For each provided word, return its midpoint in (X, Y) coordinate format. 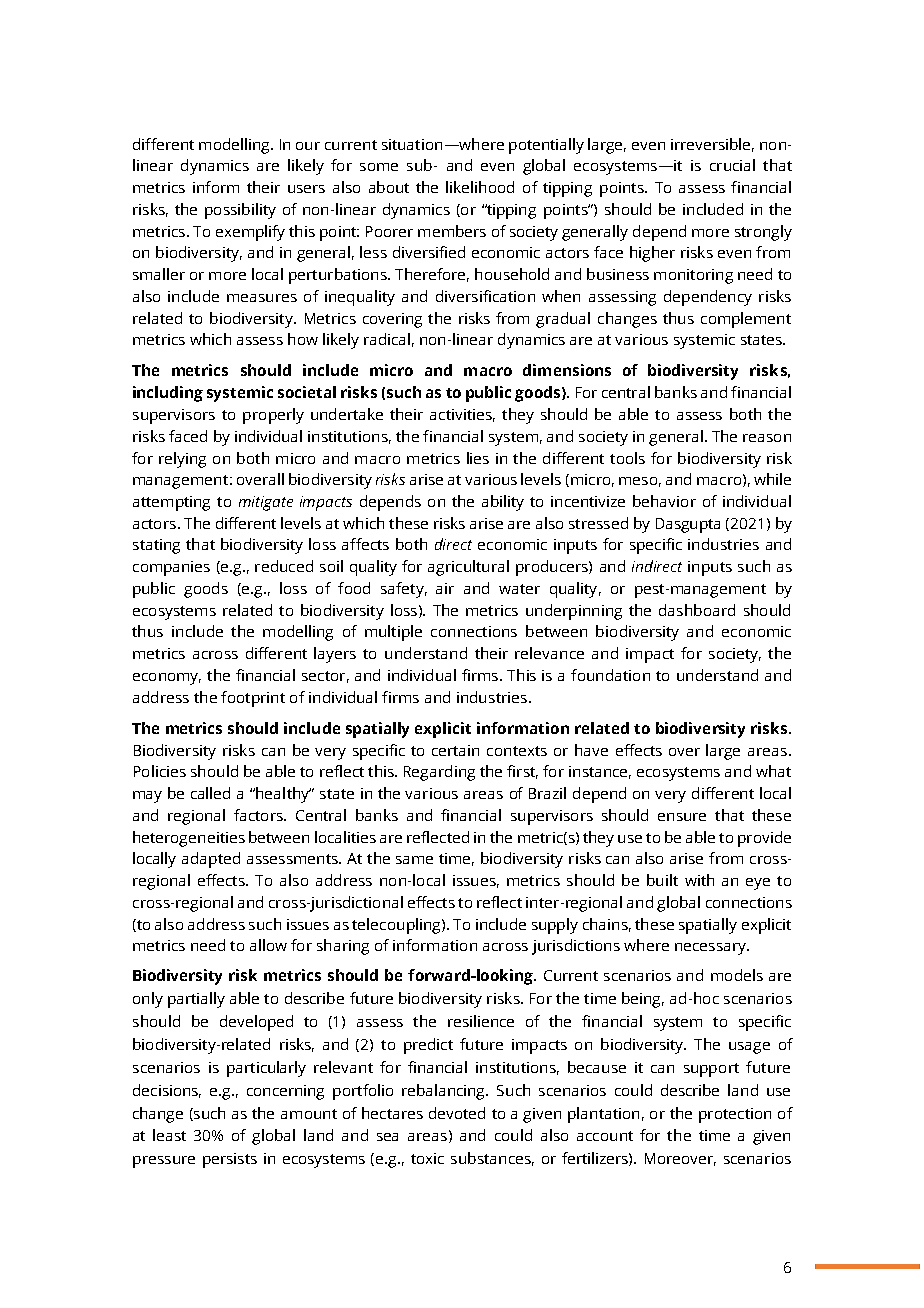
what (773, 771)
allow (268, 945)
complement (746, 320)
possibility (240, 211)
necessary (711, 949)
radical (387, 339)
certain (455, 750)
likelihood (480, 187)
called (210, 793)
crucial (732, 165)
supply (555, 926)
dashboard (697, 610)
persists (230, 1160)
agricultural (468, 568)
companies (171, 568)
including (168, 394)
